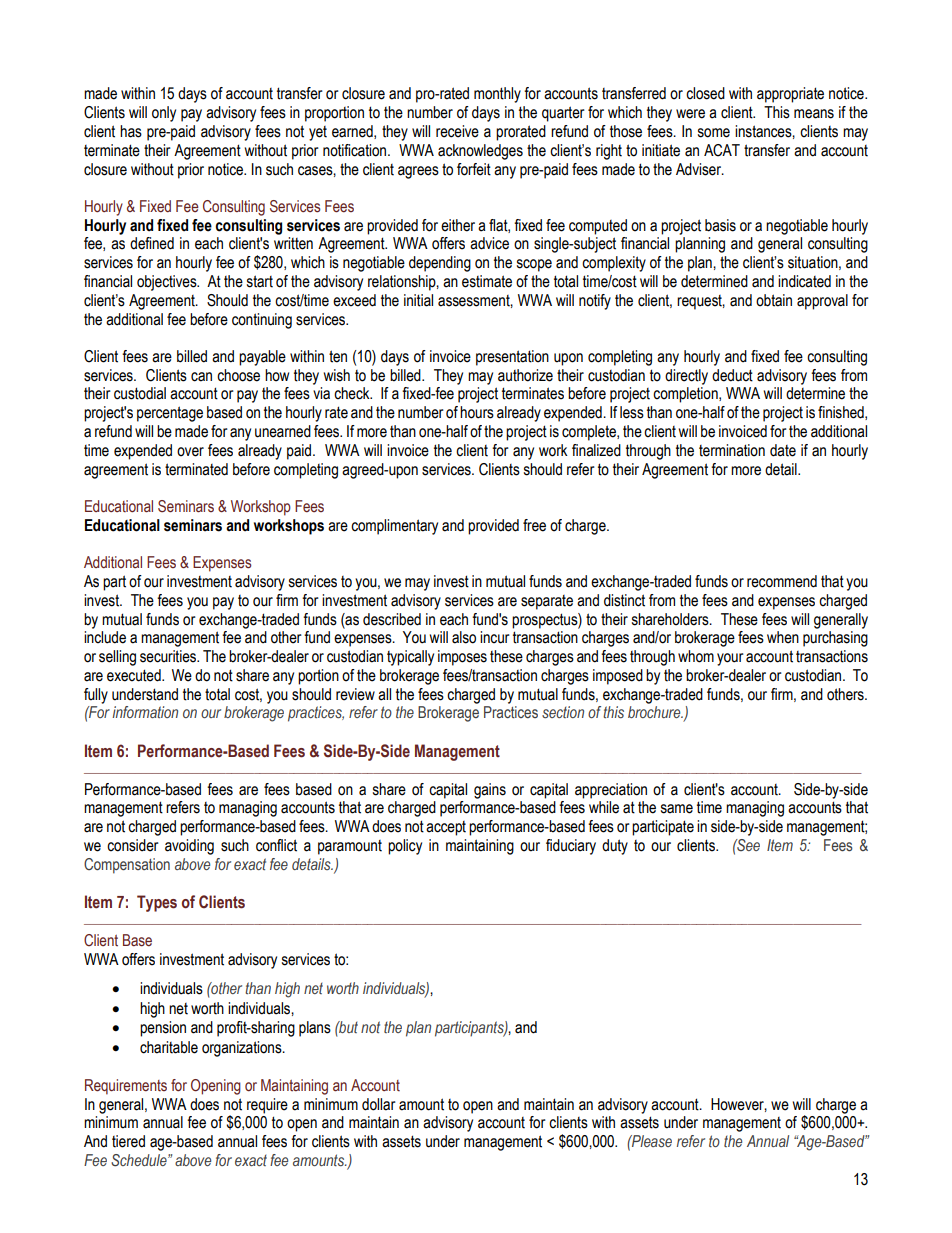  I want to click on when, so click(783, 637).
